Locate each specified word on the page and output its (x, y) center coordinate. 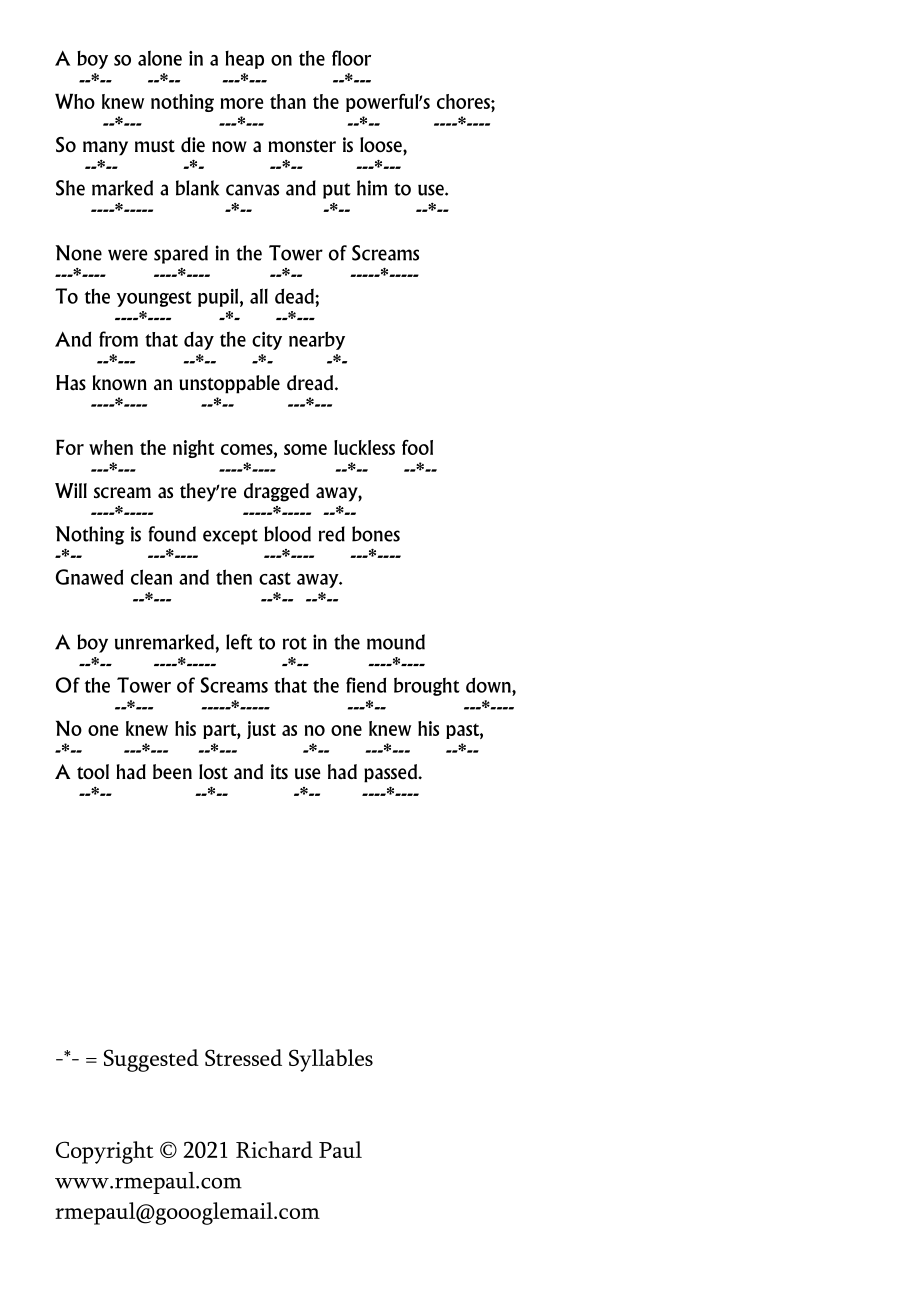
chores (464, 101)
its (279, 771)
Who (75, 101)
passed (391, 773)
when (111, 447)
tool (93, 772)
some (305, 449)
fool (417, 447)
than (288, 101)
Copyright (105, 1152)
